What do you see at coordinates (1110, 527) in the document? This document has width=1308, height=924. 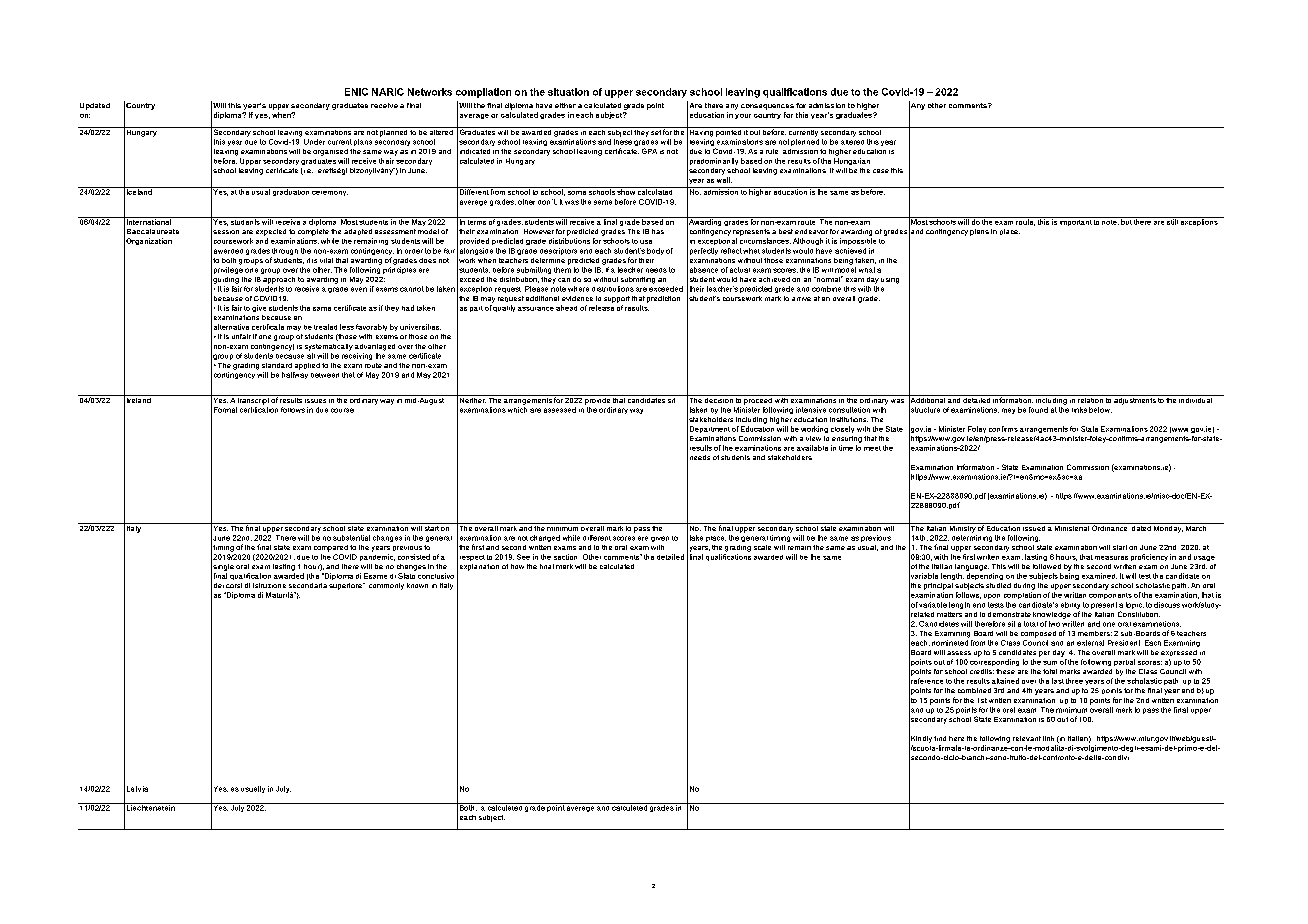 I see `Ordinance` at bounding box center [1110, 527].
